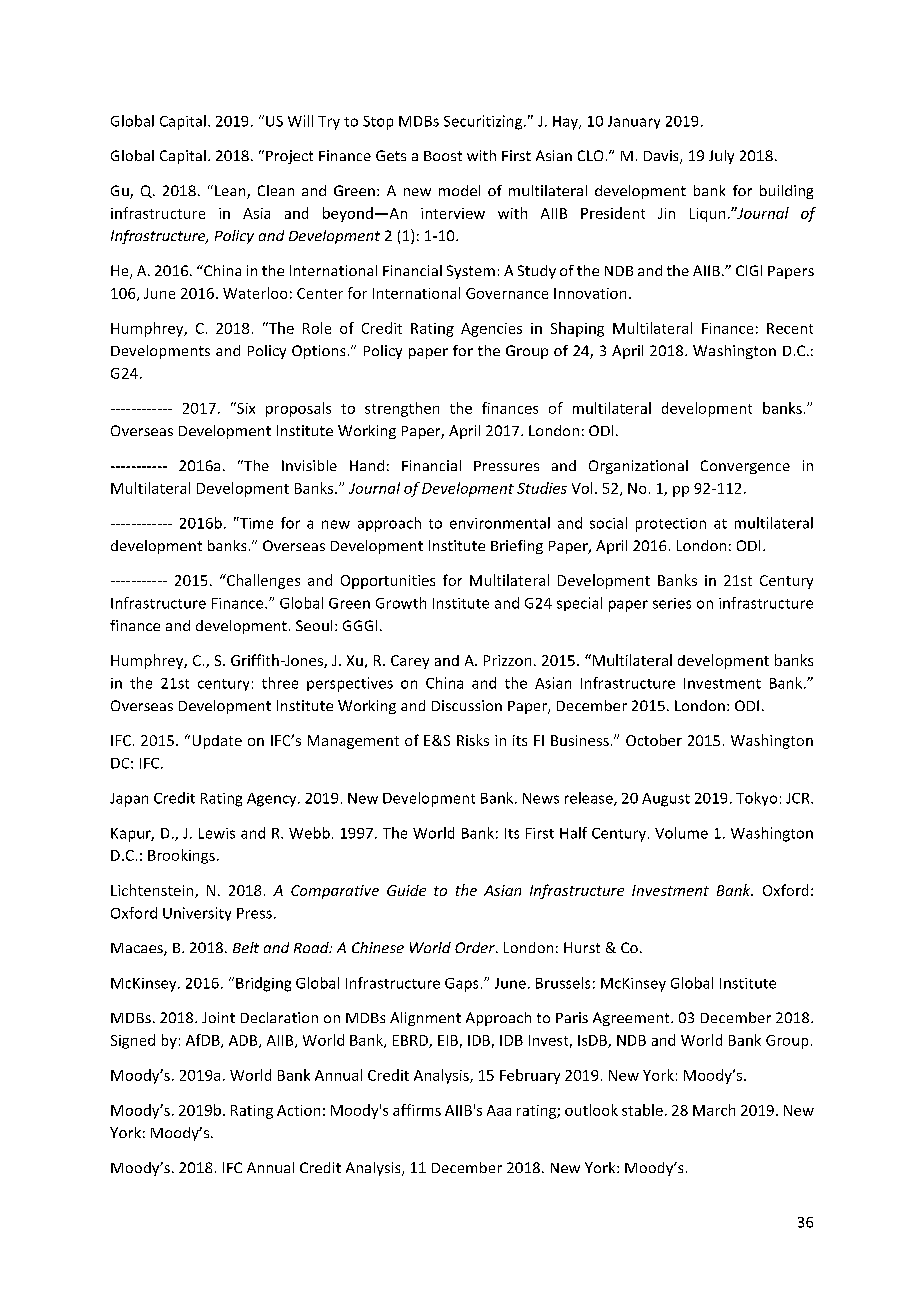 This document has width=924, height=1308. I want to click on Boost, so click(443, 156).
